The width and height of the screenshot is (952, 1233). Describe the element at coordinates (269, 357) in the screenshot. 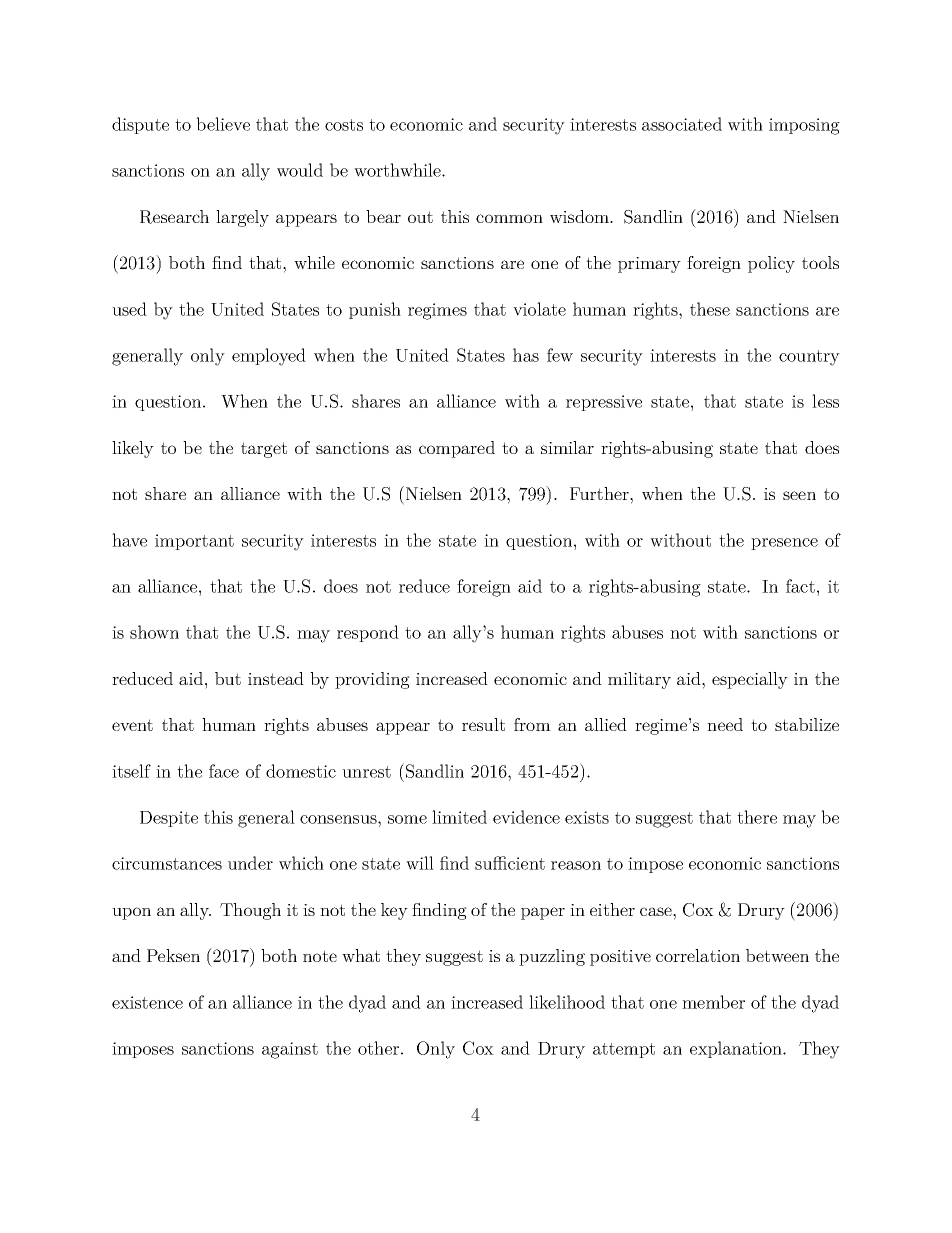

I see `employed` at that location.
